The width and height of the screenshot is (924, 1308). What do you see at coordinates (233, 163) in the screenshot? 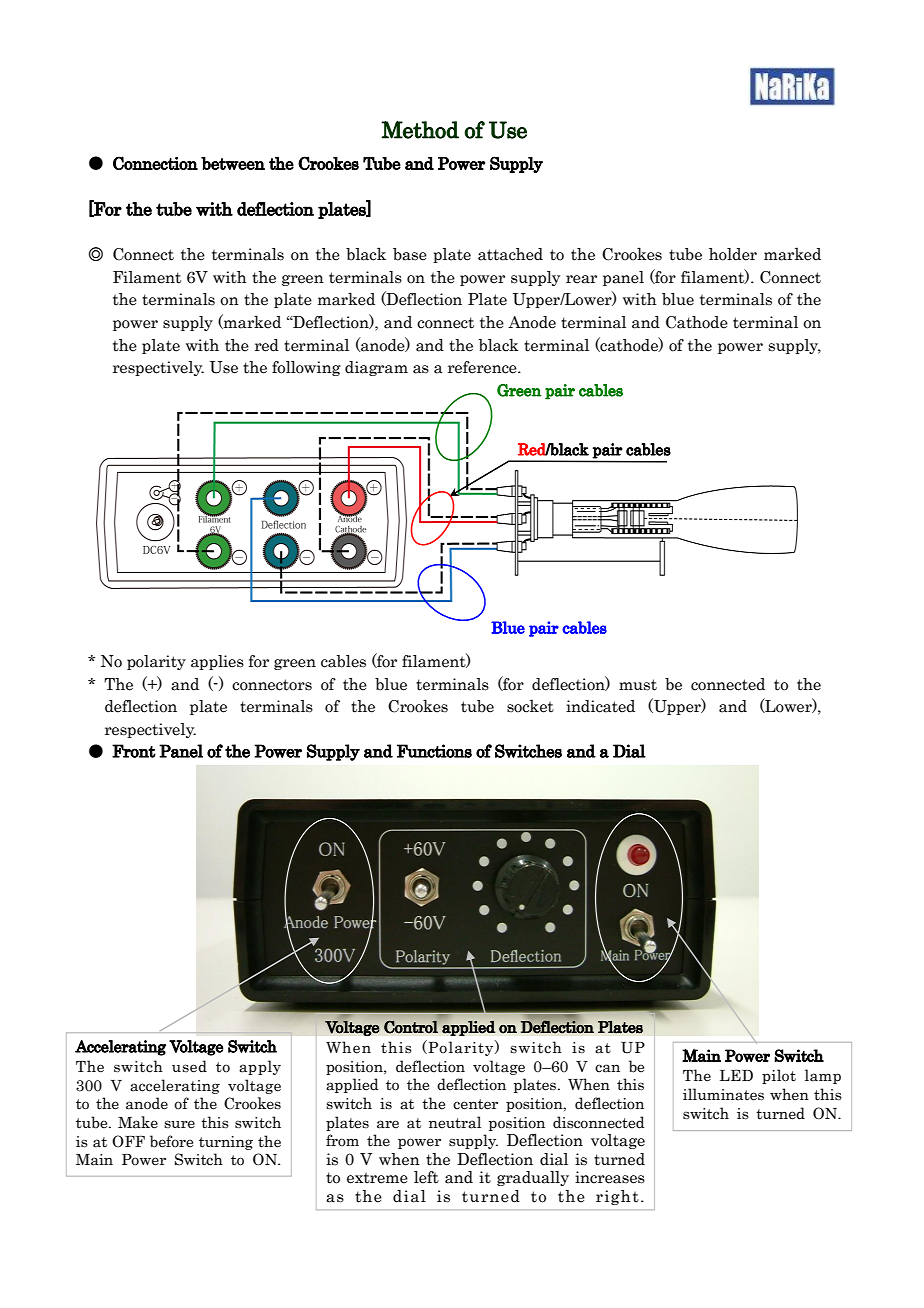
I see `between` at bounding box center [233, 163].
